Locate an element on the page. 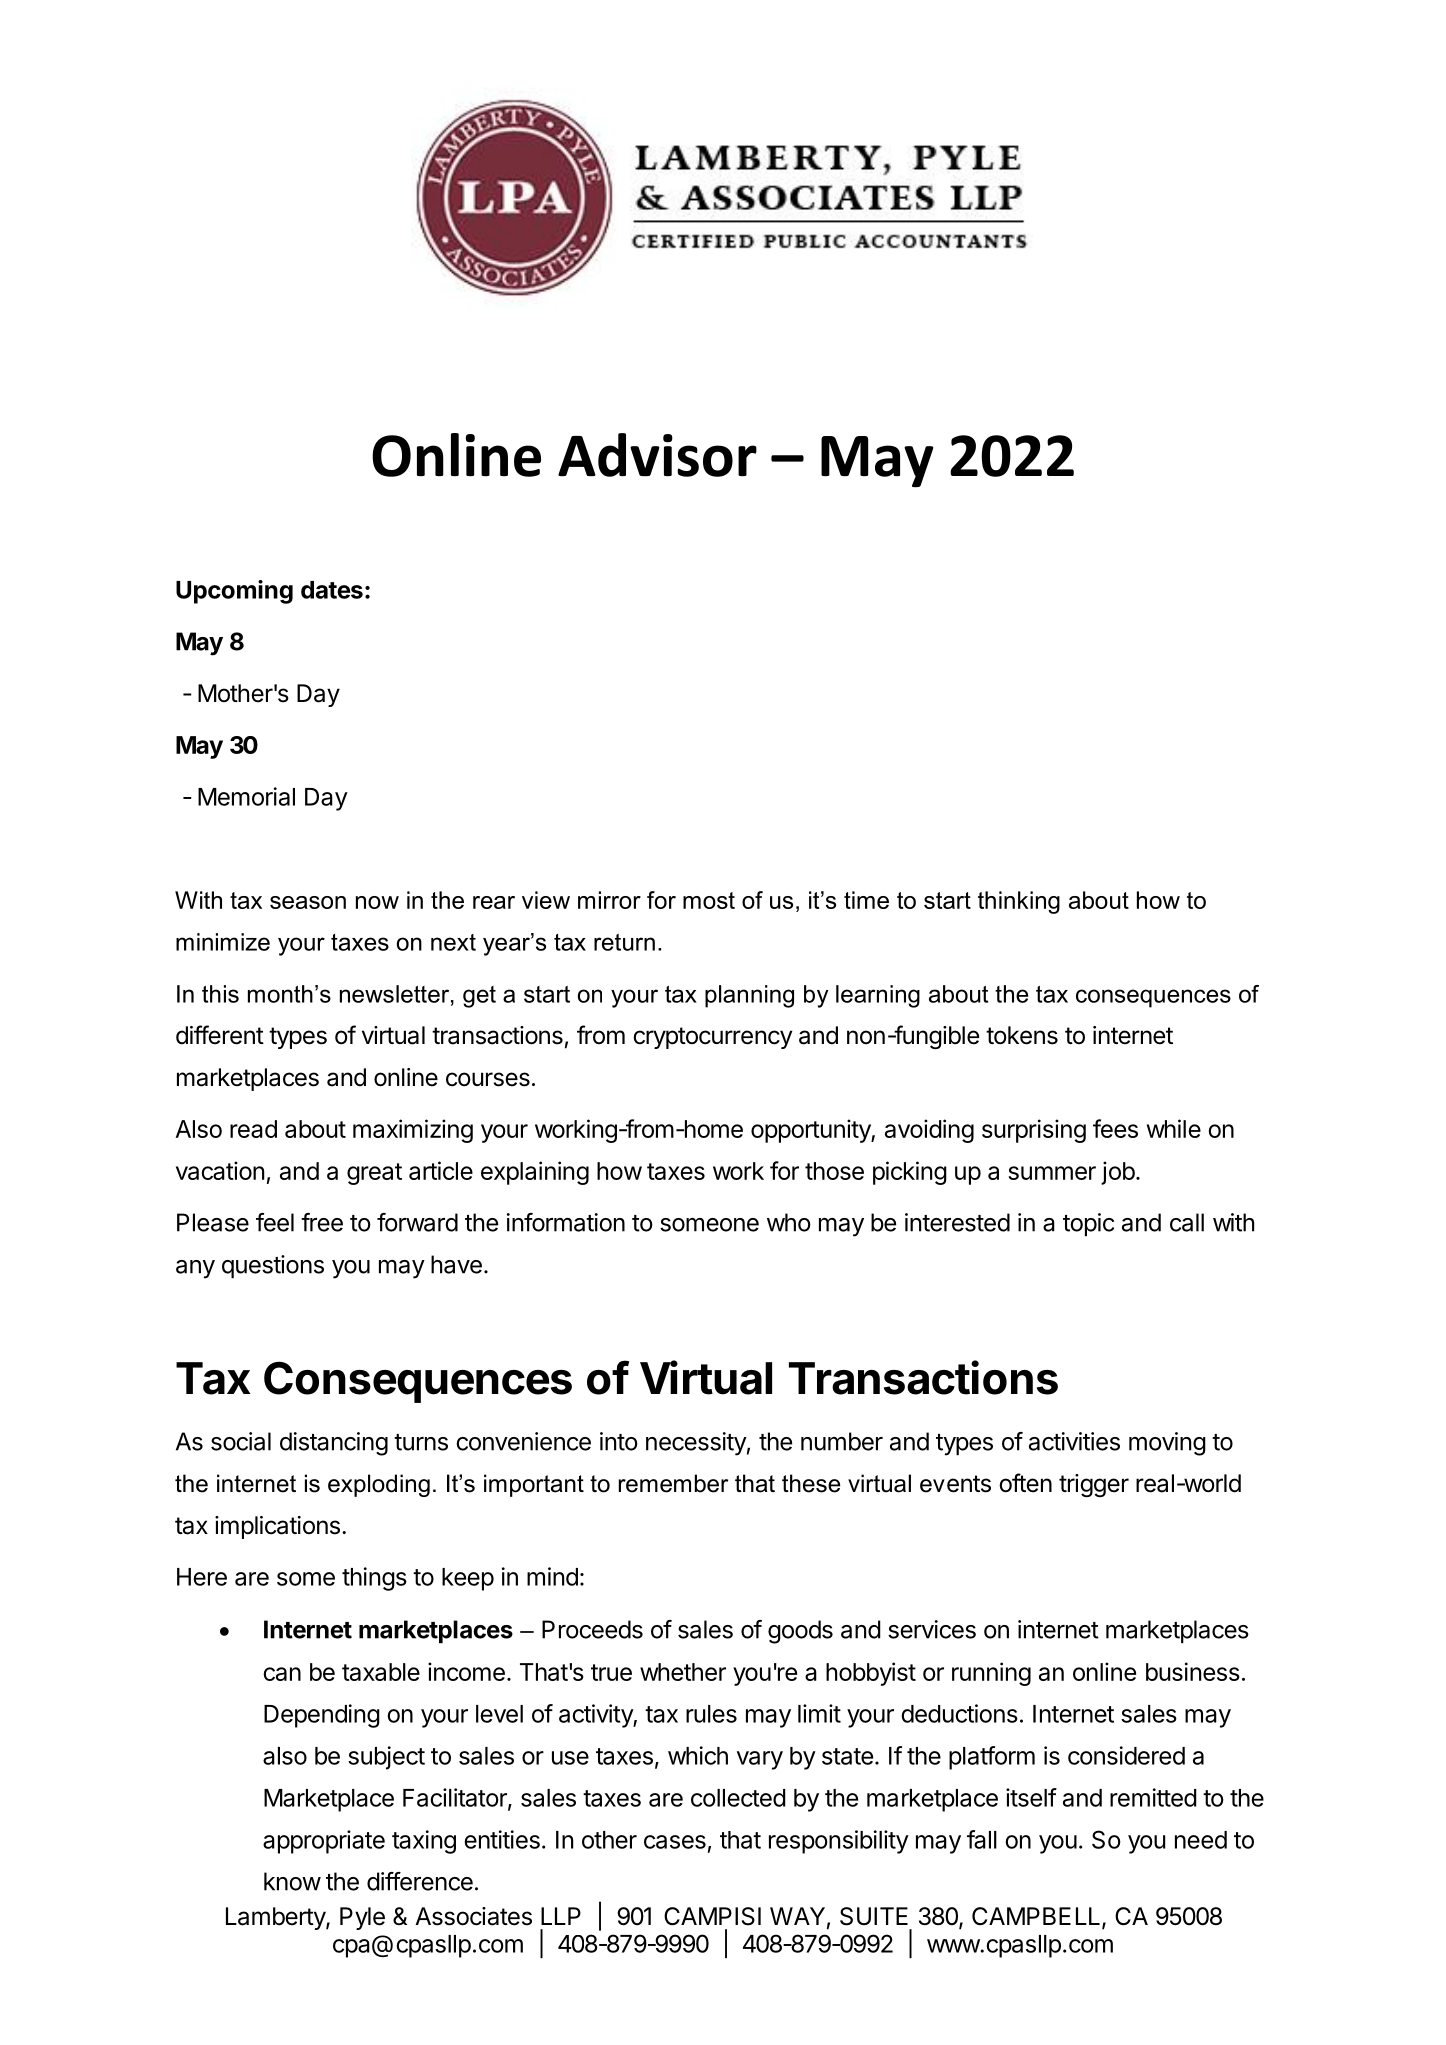 Image resolution: width=1446 pixels, height=2045 pixels. season is located at coordinates (308, 902).
